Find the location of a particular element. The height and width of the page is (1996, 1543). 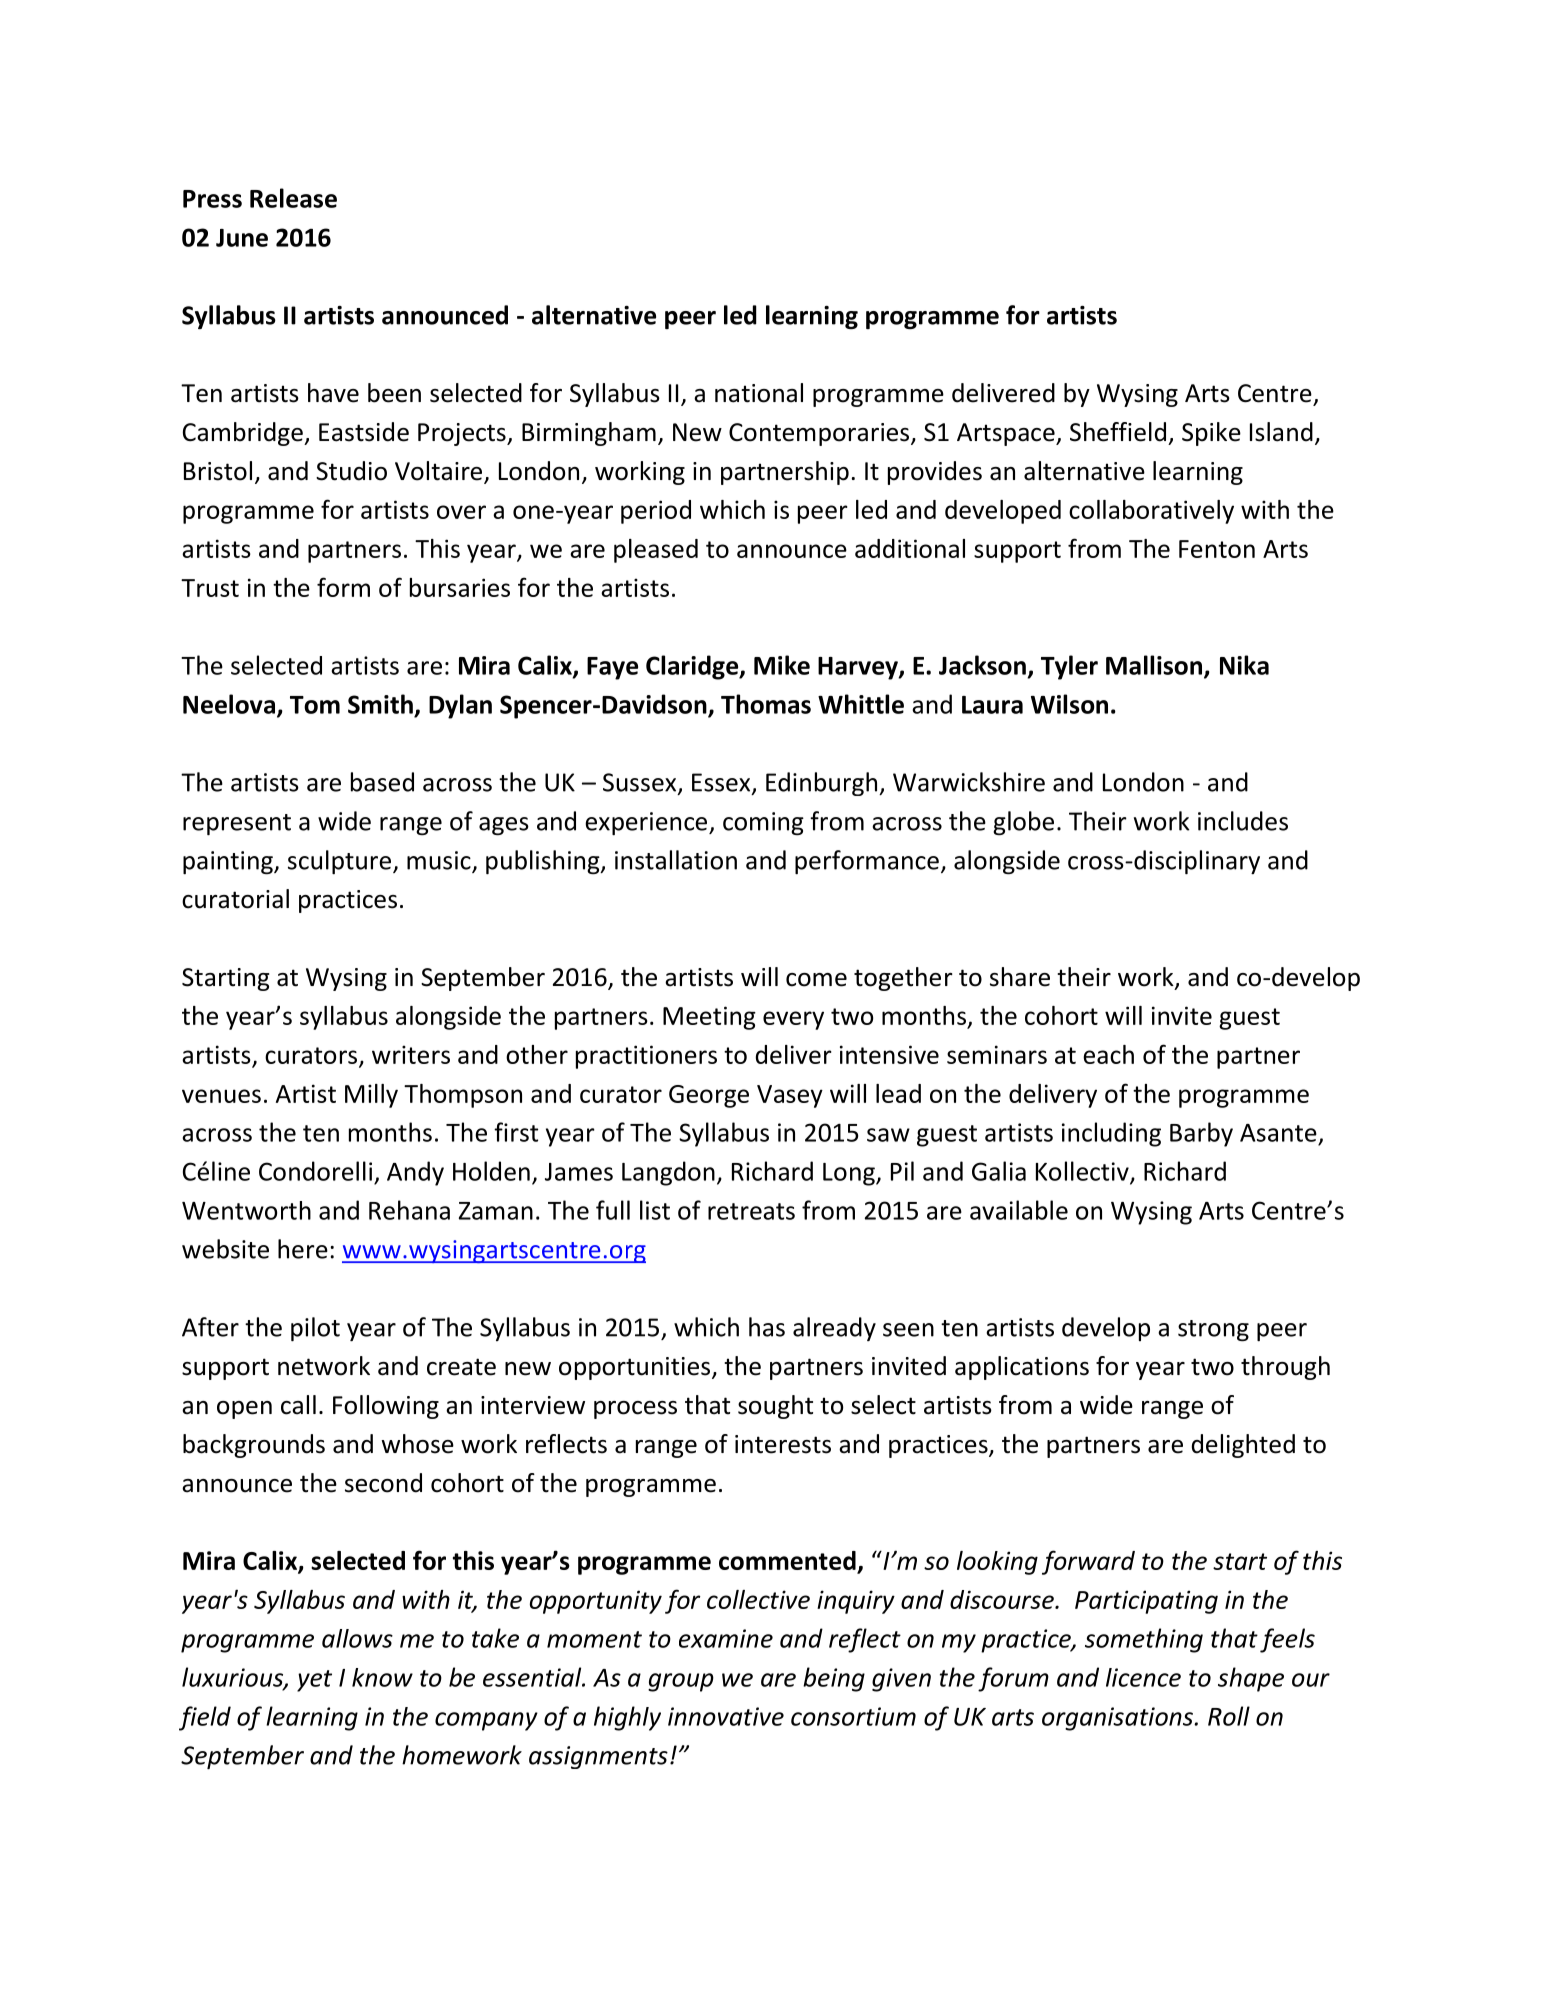

each is located at coordinates (1108, 1054).
